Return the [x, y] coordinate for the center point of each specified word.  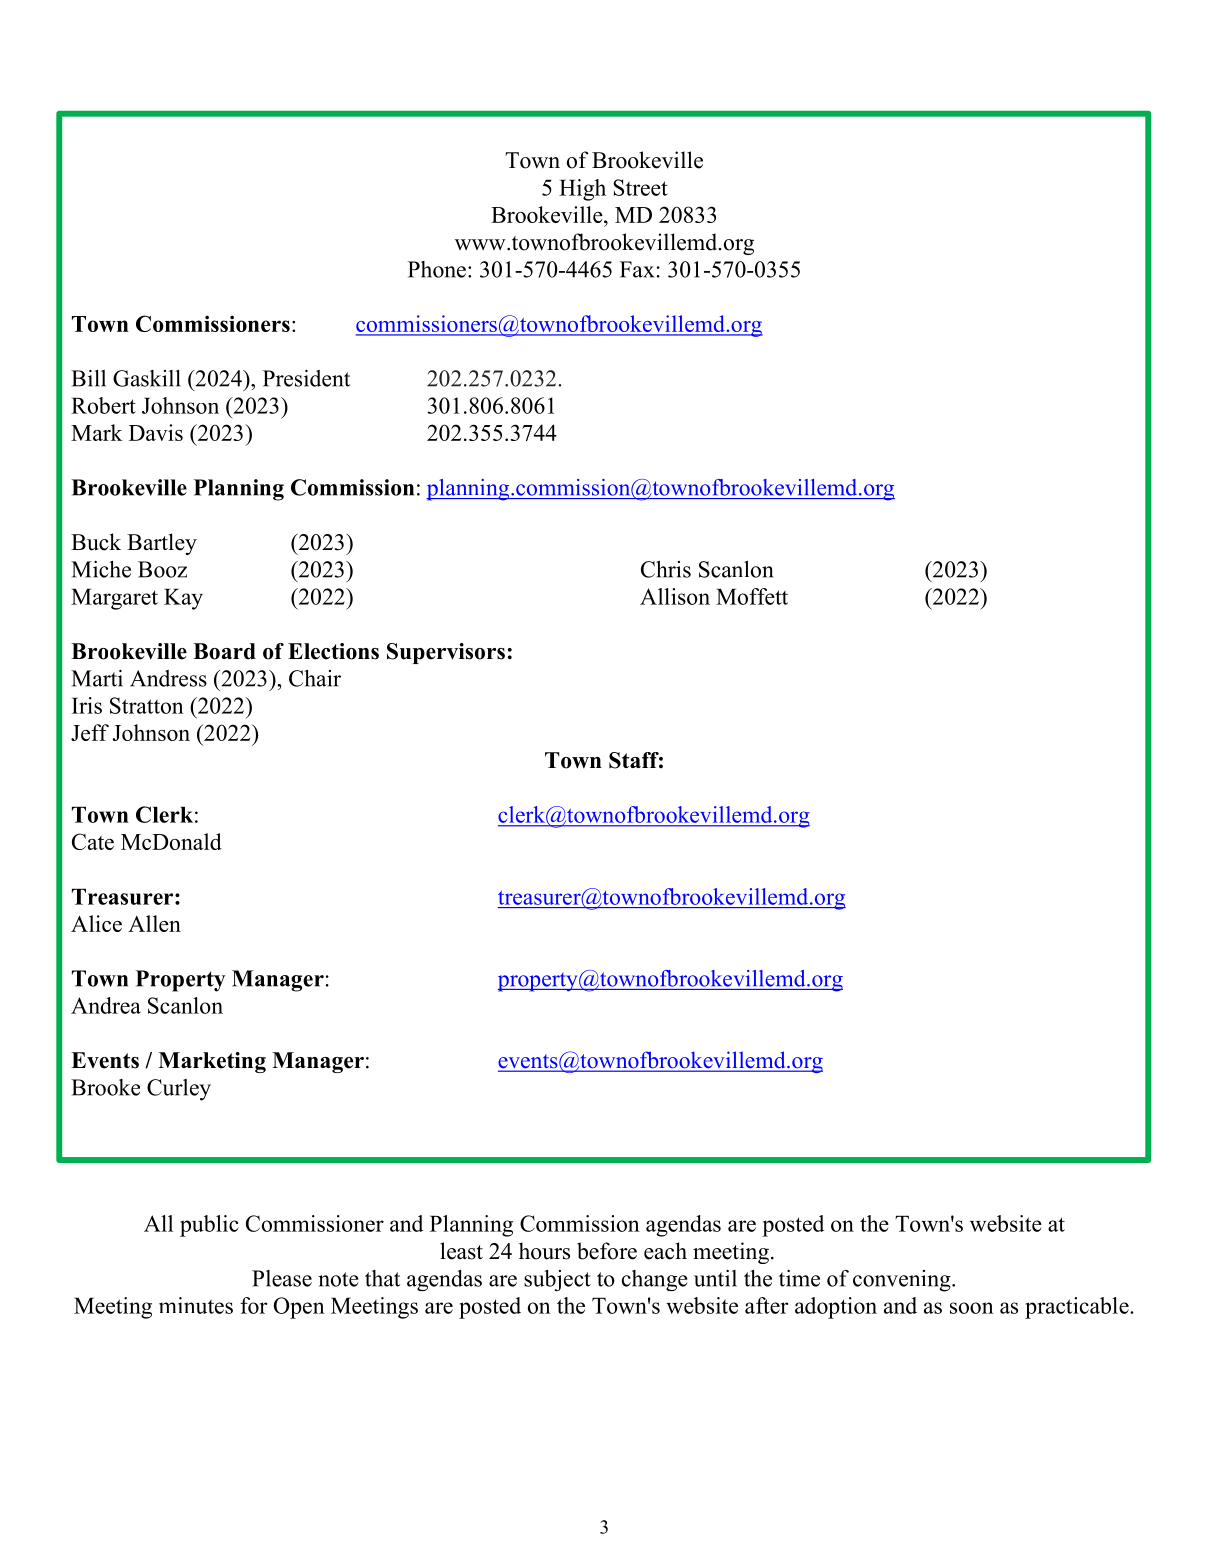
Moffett [752, 596]
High [582, 190]
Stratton [147, 705]
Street [640, 187]
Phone [437, 269]
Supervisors [446, 653]
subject [557, 1280]
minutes [196, 1305]
